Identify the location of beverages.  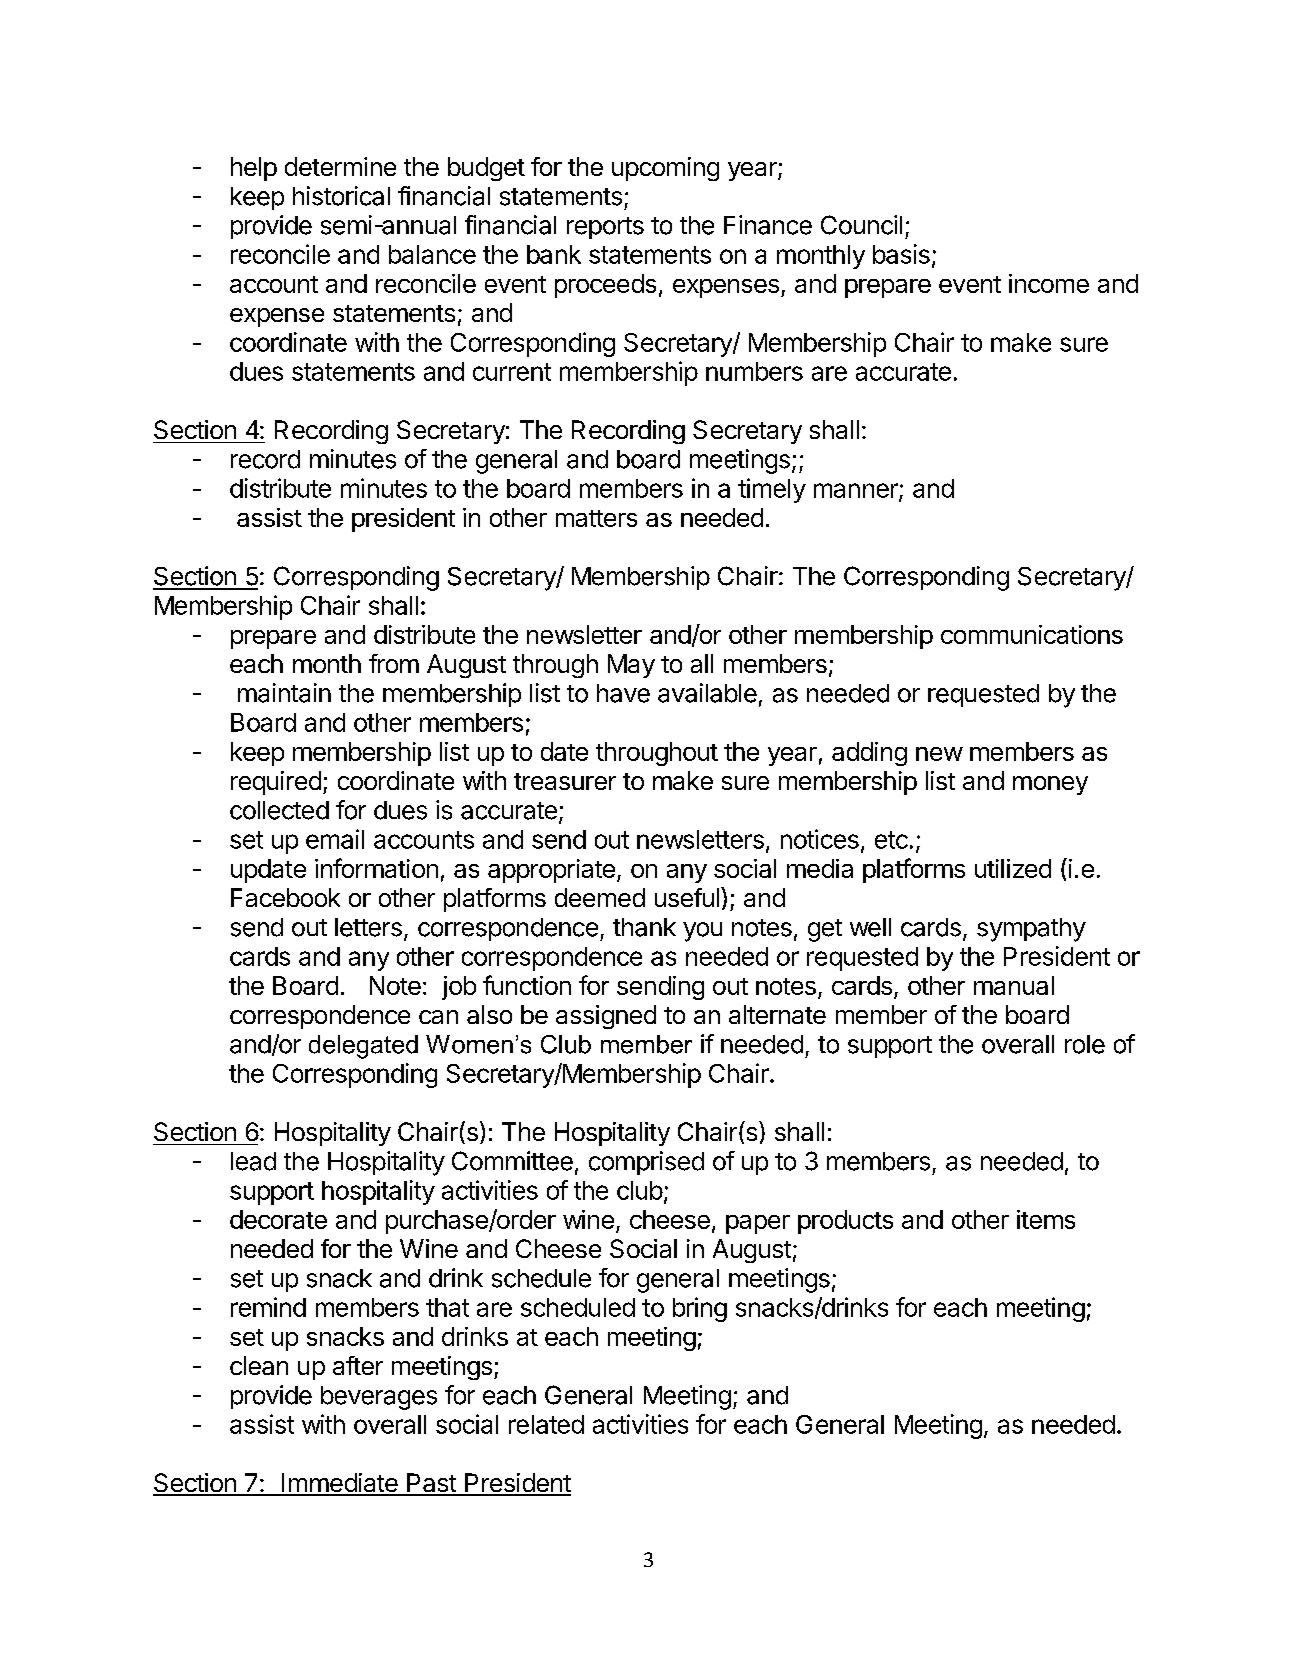
(379, 1398).
